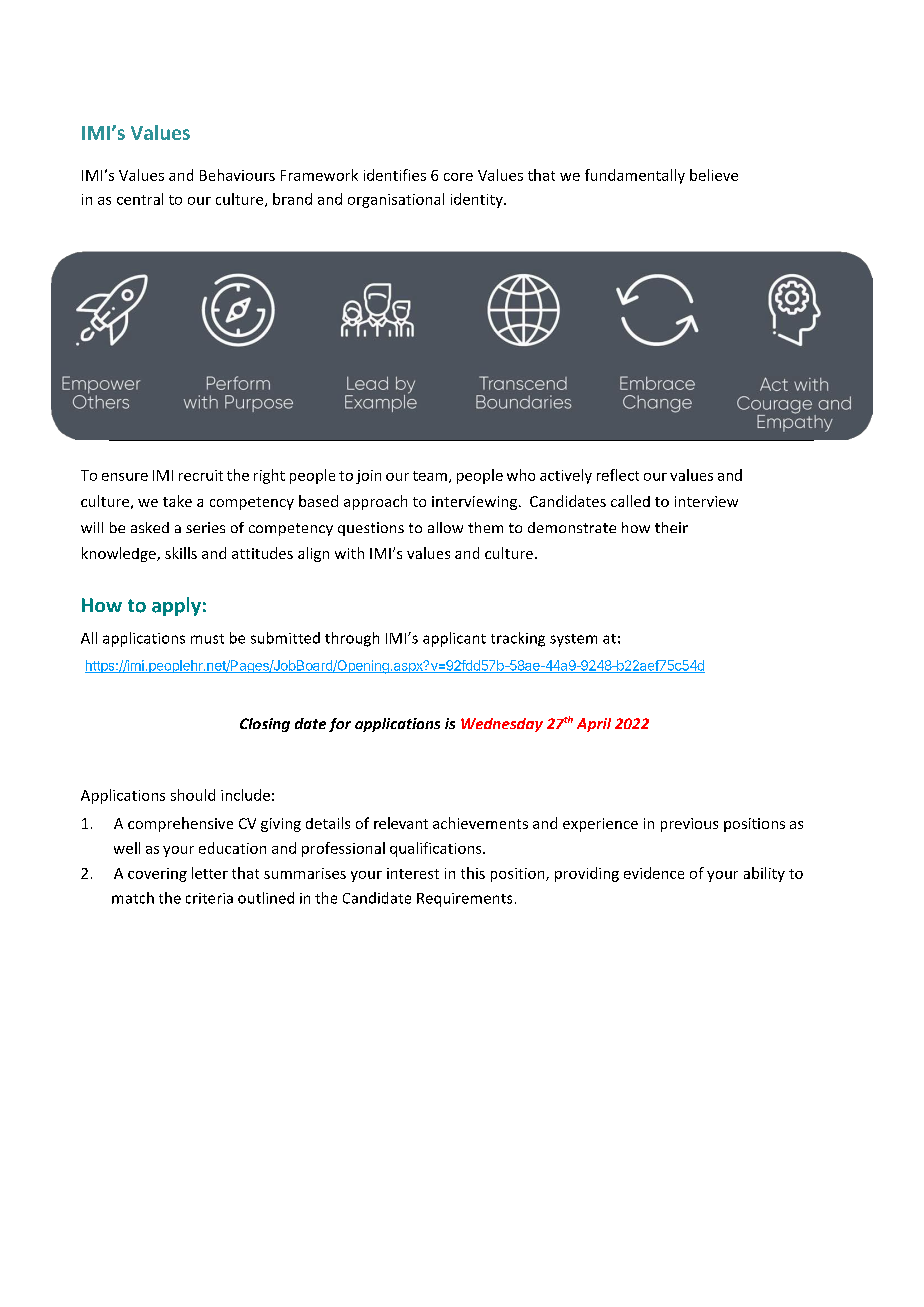  What do you see at coordinates (125, 477) in the screenshot?
I see `ensure` at bounding box center [125, 477].
